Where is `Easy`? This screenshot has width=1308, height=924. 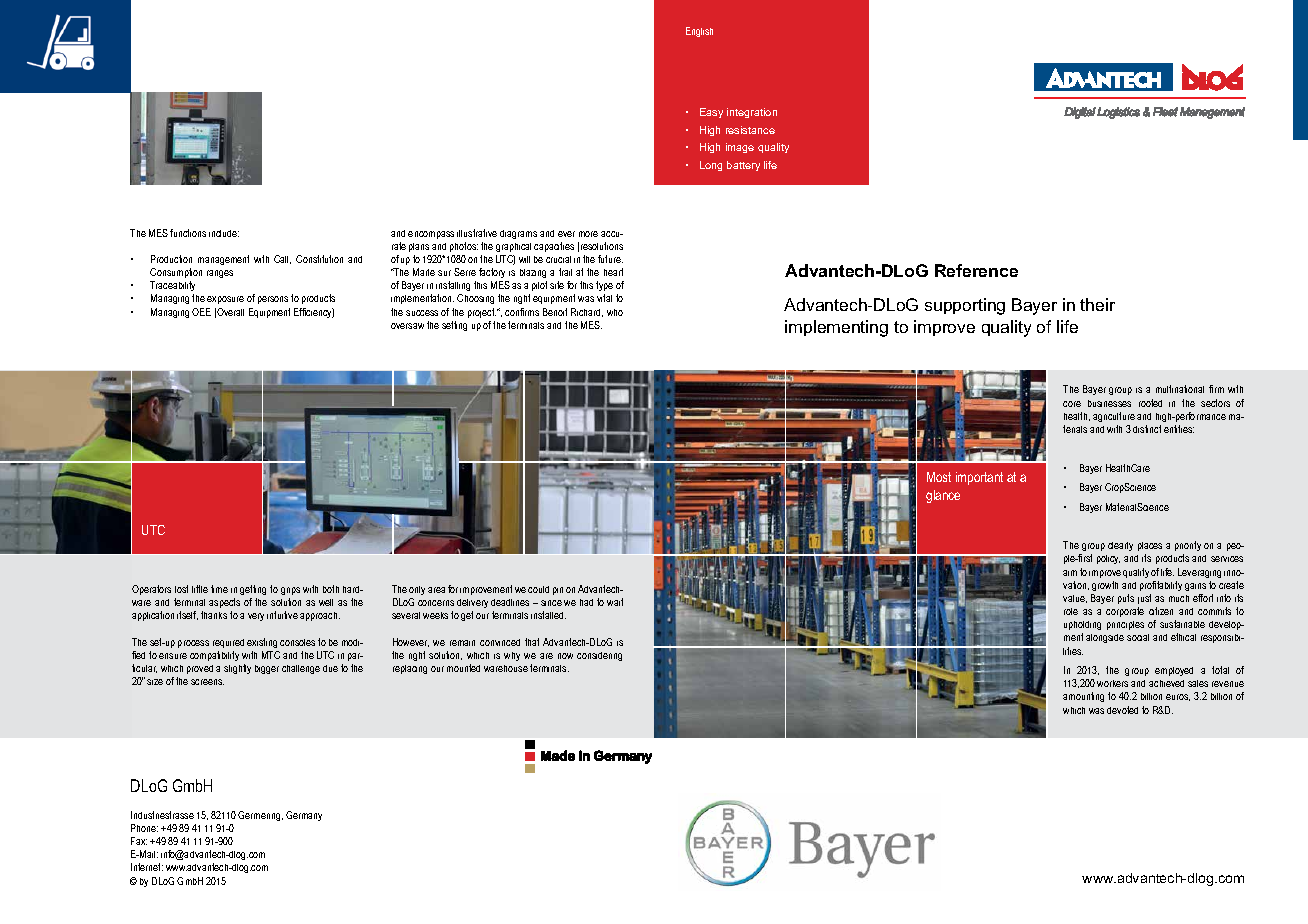
Easy is located at coordinates (711, 113).
